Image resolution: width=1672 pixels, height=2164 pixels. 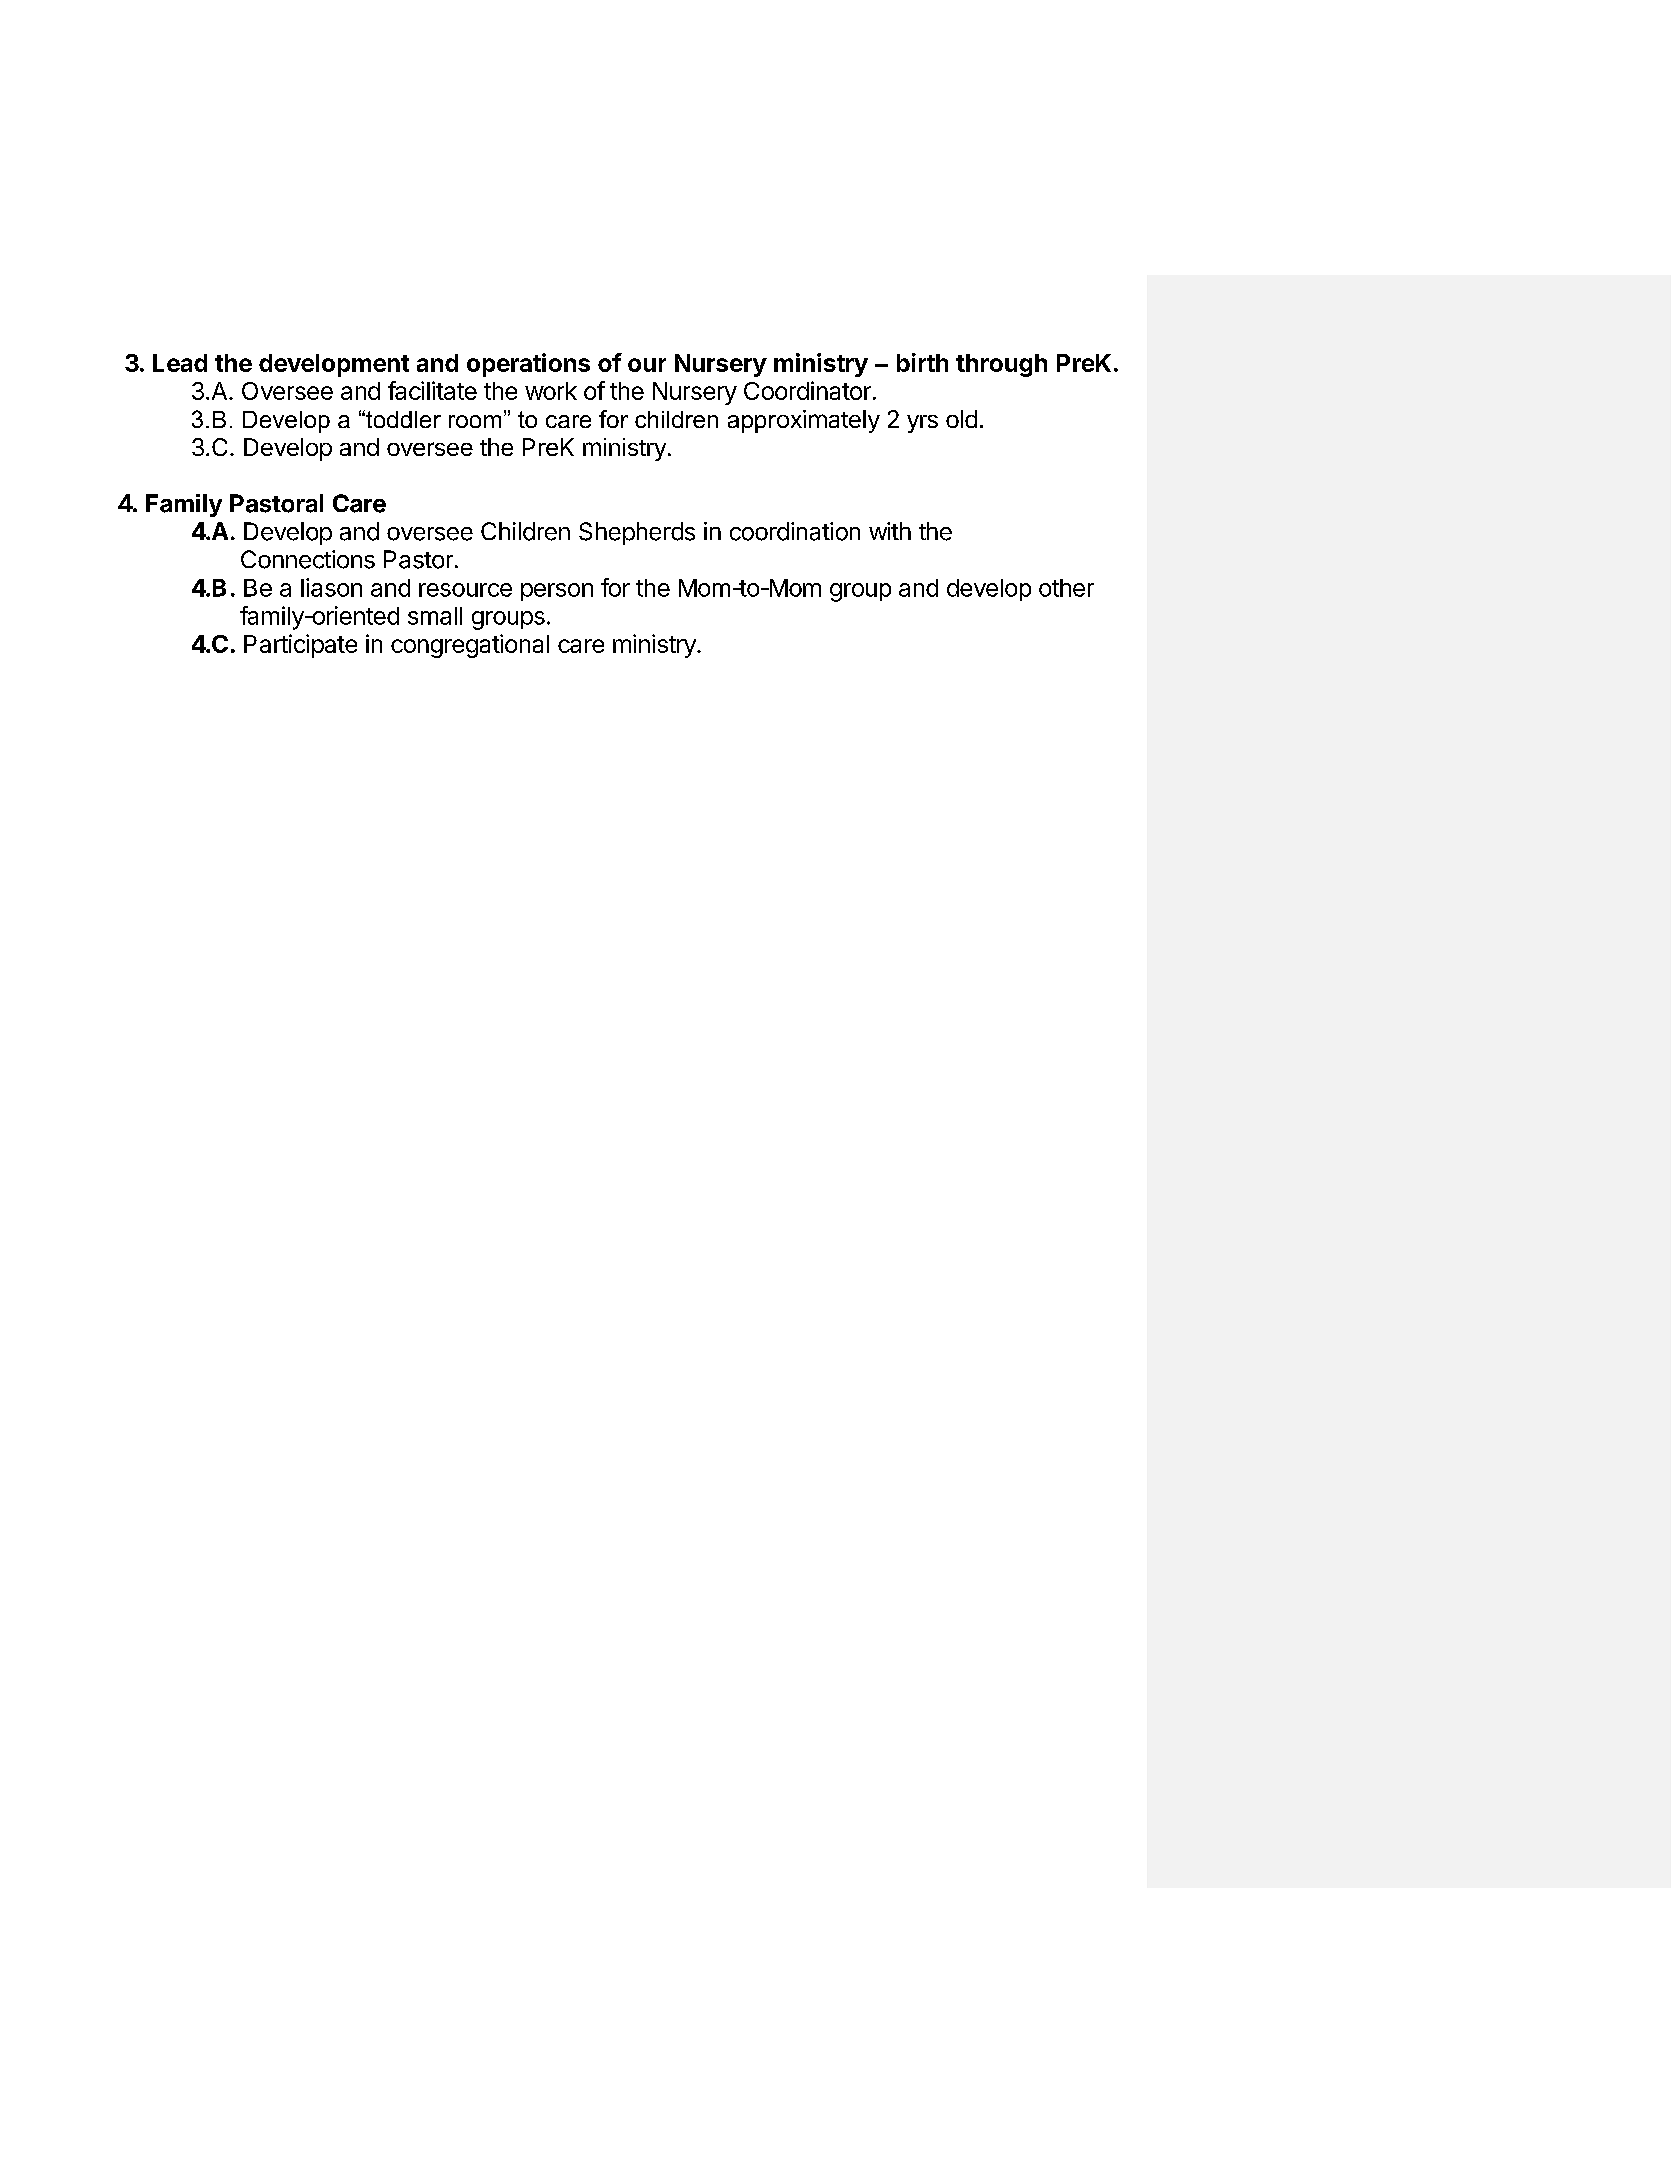 What do you see at coordinates (1001, 365) in the screenshot?
I see `through` at bounding box center [1001, 365].
